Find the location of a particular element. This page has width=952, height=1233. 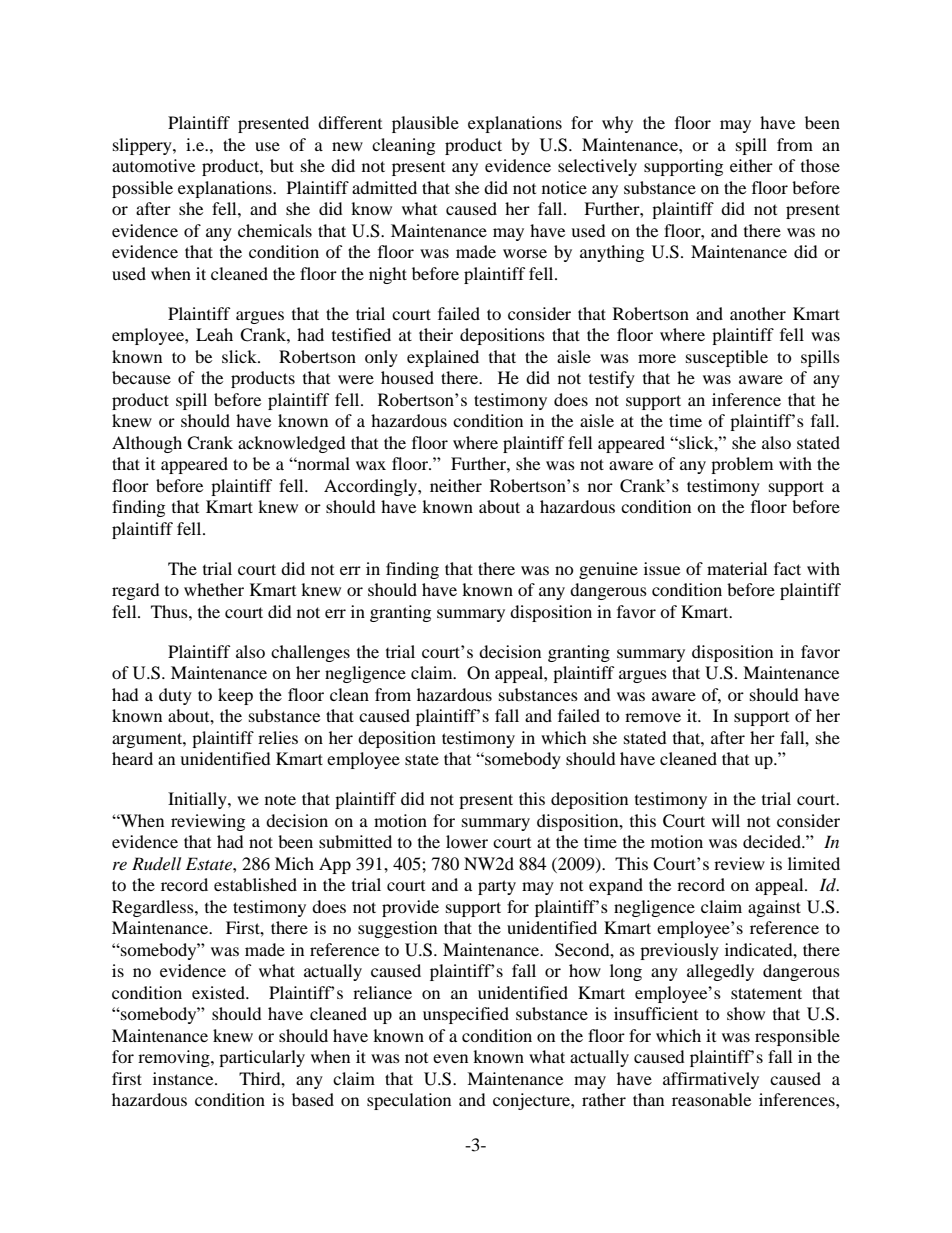

Leah is located at coordinates (214, 334).
